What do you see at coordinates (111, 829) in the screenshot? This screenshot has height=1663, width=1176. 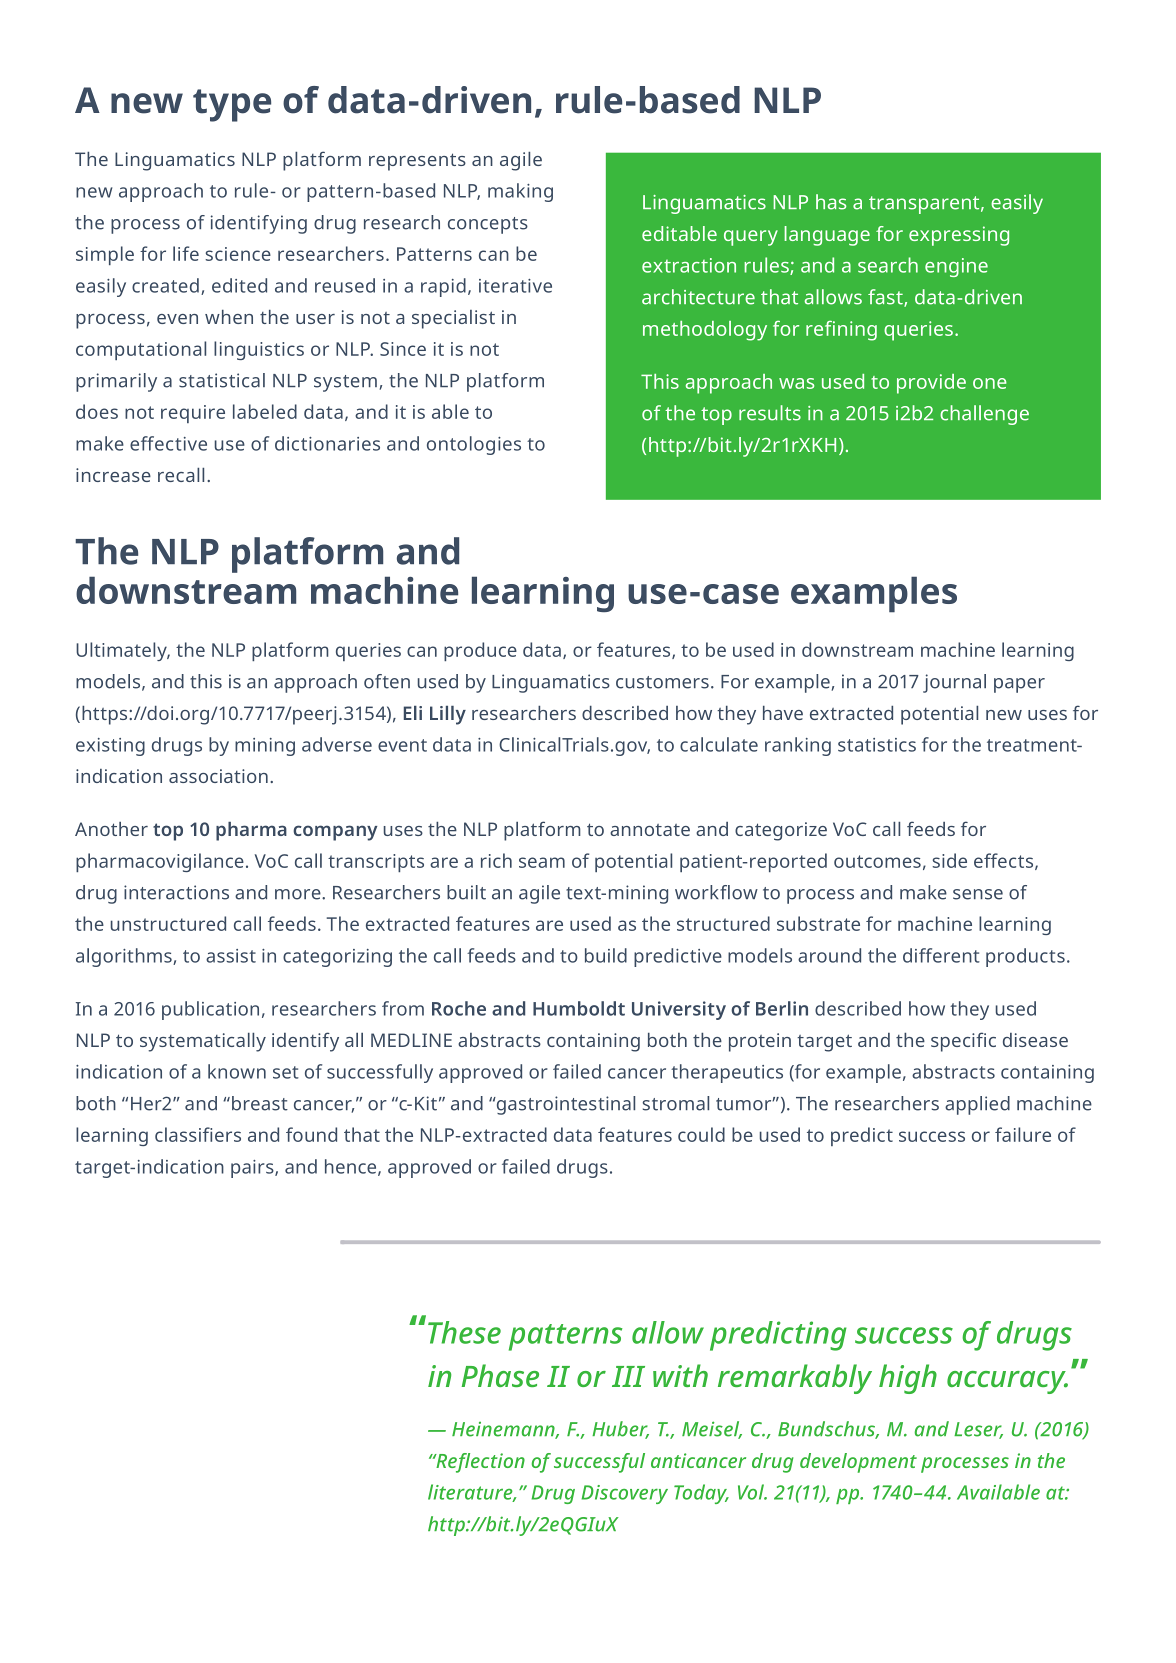 I see `Another` at bounding box center [111, 829].
